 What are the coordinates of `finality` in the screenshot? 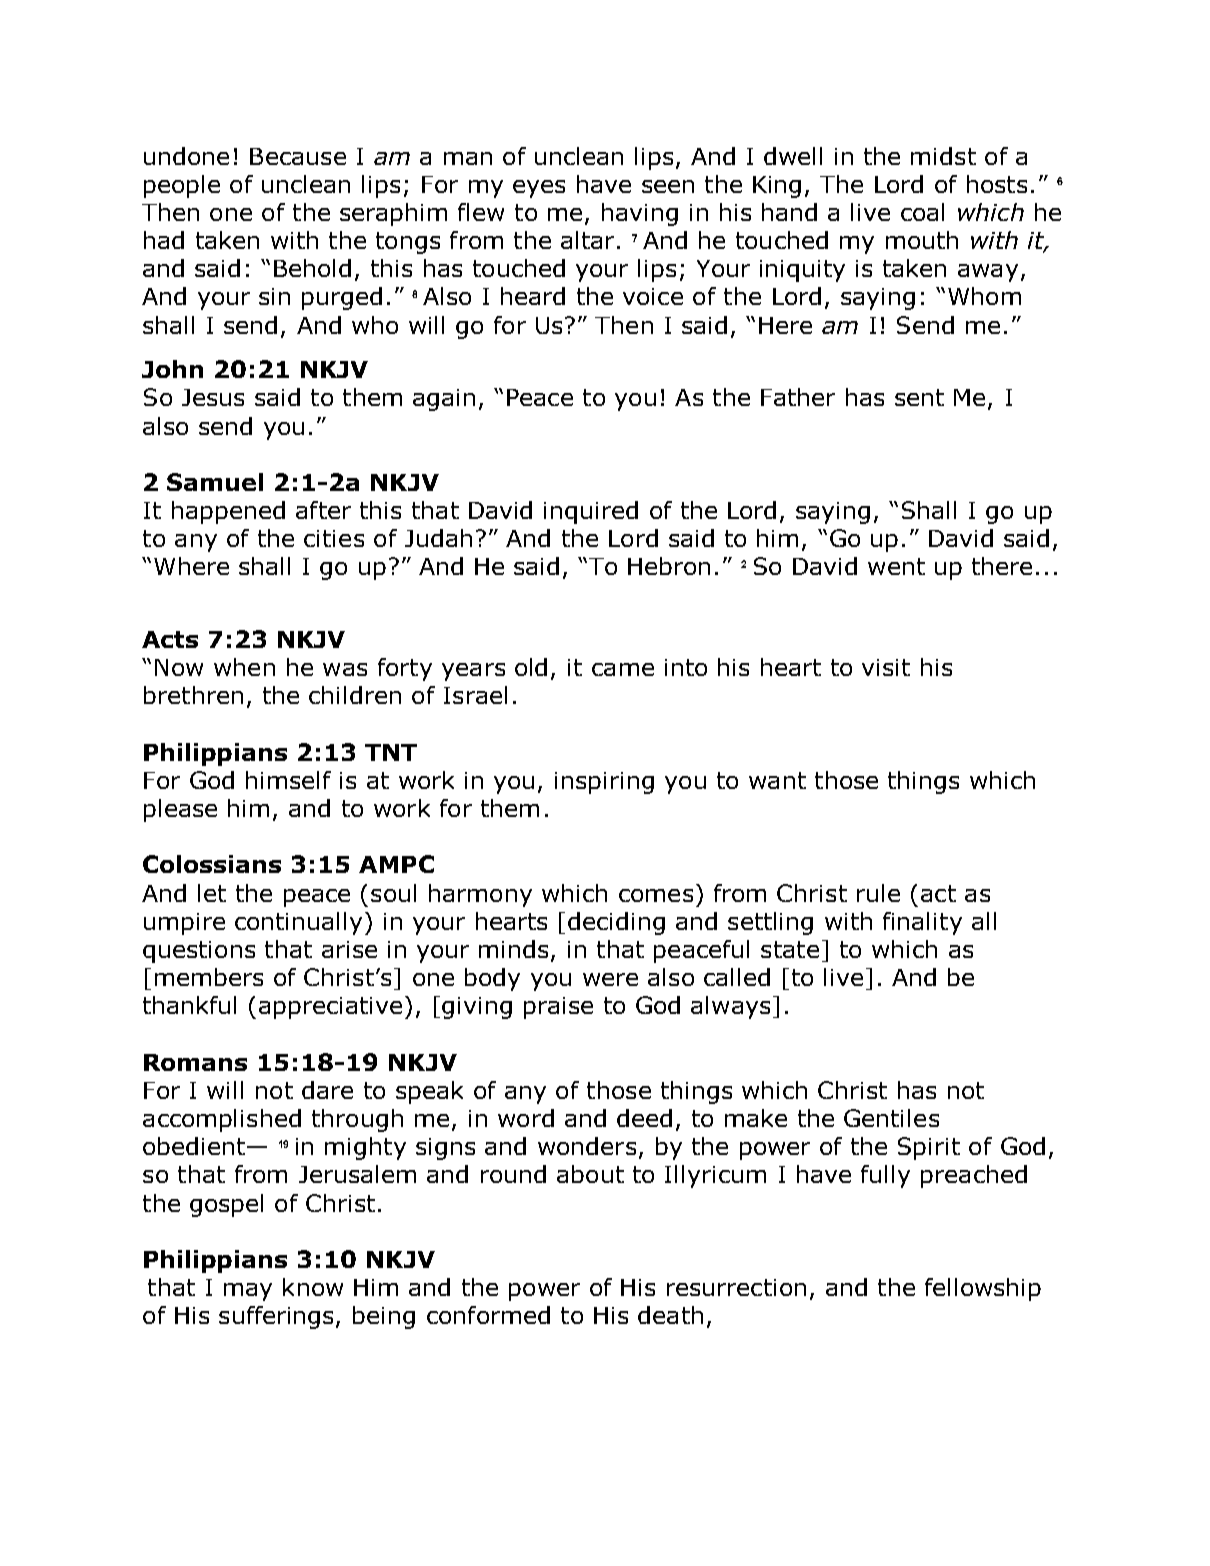 It's located at (922, 923).
